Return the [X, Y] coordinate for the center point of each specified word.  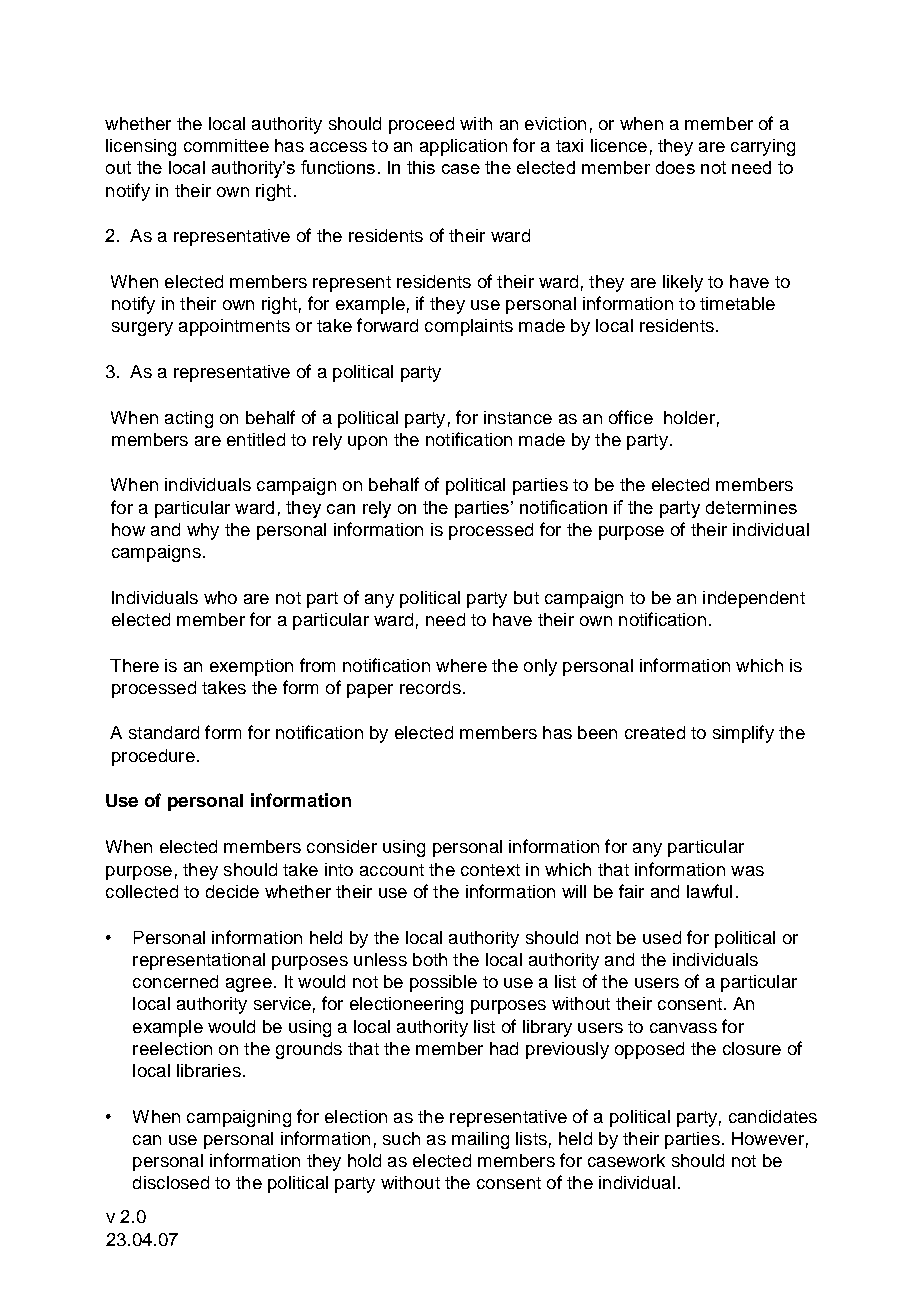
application [463, 147]
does [675, 167]
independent [754, 599]
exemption [251, 667]
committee [226, 145]
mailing [480, 1140]
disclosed [171, 1182]
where [461, 665]
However [768, 1138]
